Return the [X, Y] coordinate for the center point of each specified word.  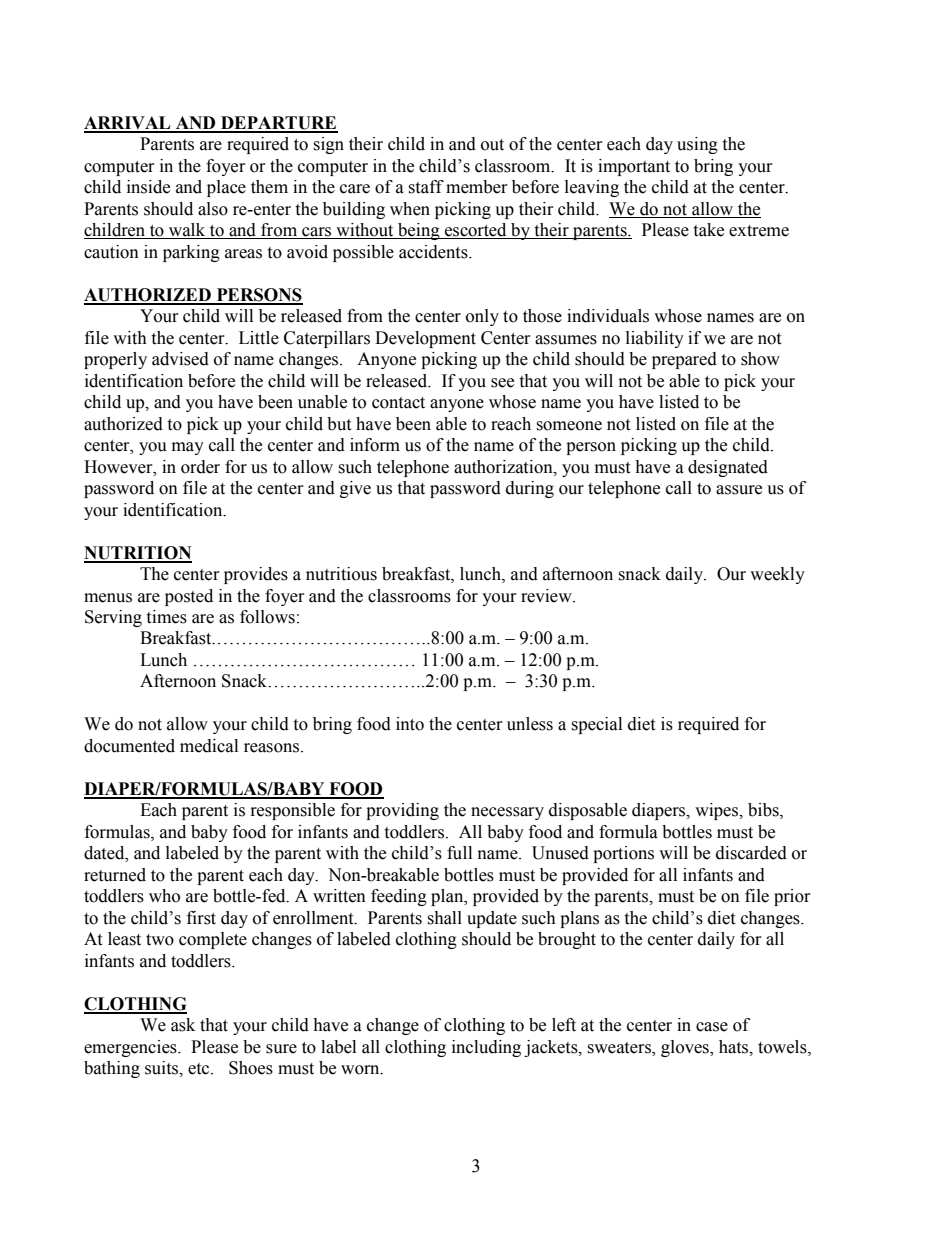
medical [209, 746]
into [410, 724]
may [188, 448]
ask [183, 1025]
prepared [684, 360]
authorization [504, 467]
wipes [718, 811]
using [697, 145]
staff [426, 187]
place [226, 188]
